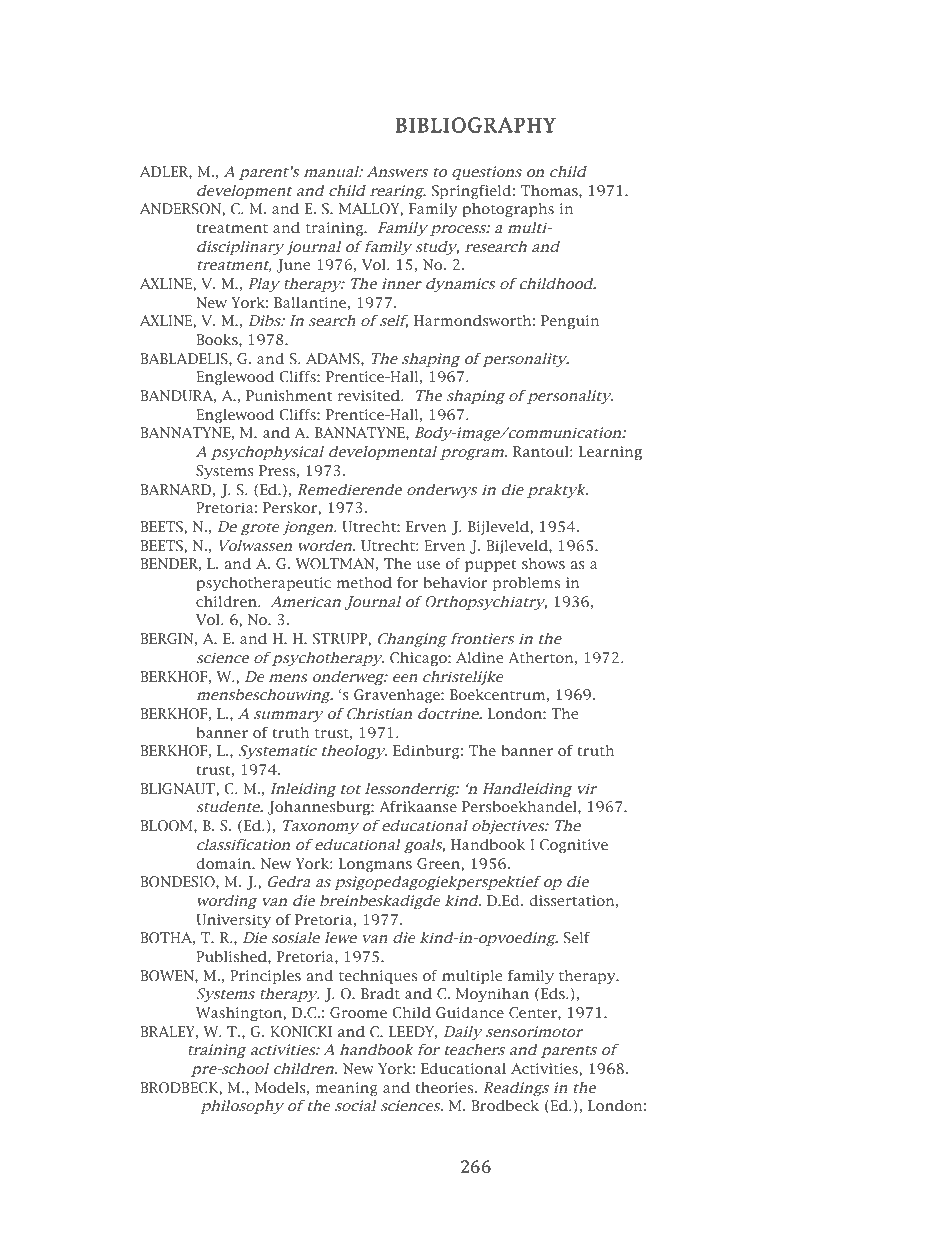 The height and width of the screenshot is (1233, 952). What do you see at coordinates (378, 977) in the screenshot?
I see `techniques` at bounding box center [378, 977].
